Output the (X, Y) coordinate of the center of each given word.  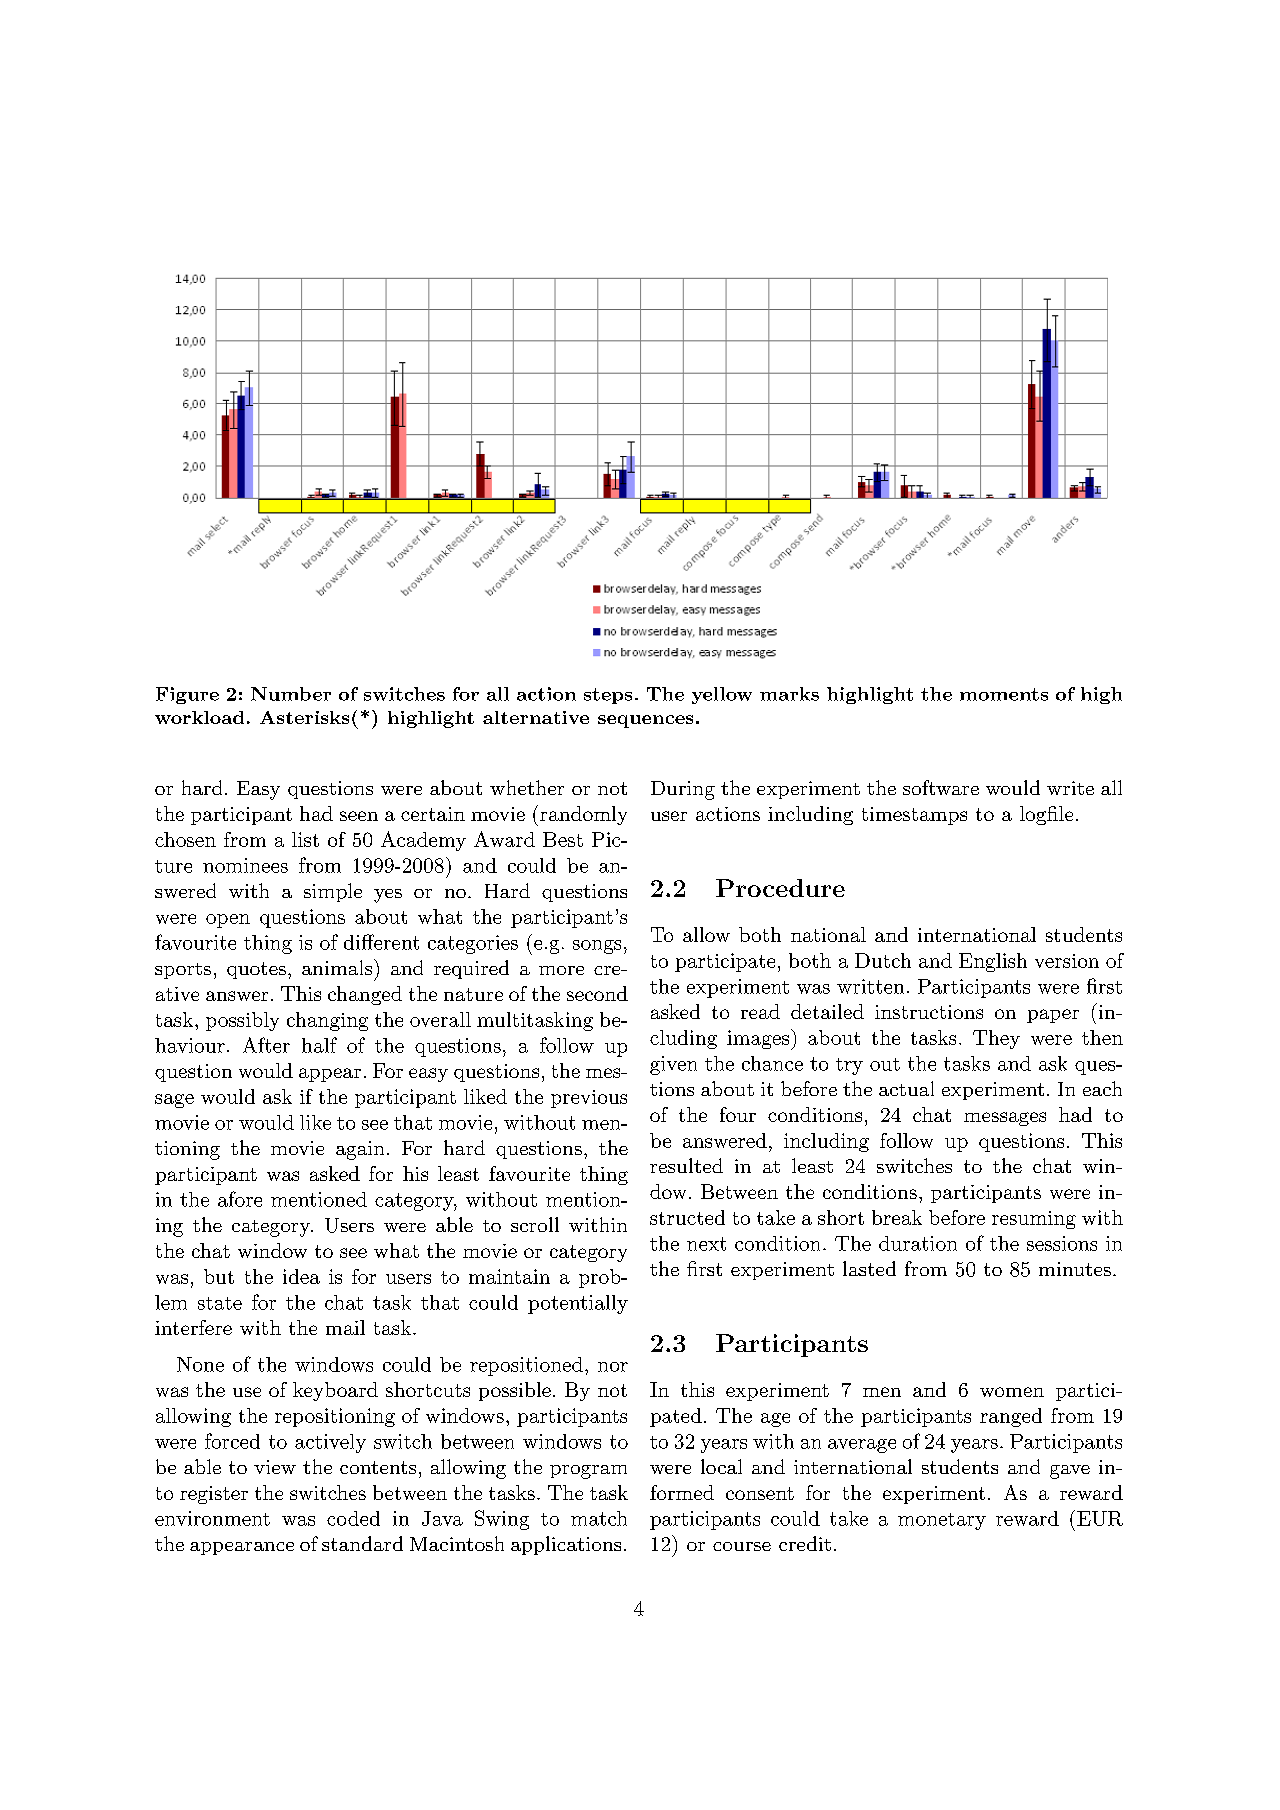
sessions (1062, 1243)
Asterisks (304, 717)
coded (353, 1518)
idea (301, 1276)
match (599, 1518)
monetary (942, 1521)
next (706, 1244)
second (597, 993)
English (993, 962)
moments (1004, 694)
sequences (645, 721)
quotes (256, 970)
